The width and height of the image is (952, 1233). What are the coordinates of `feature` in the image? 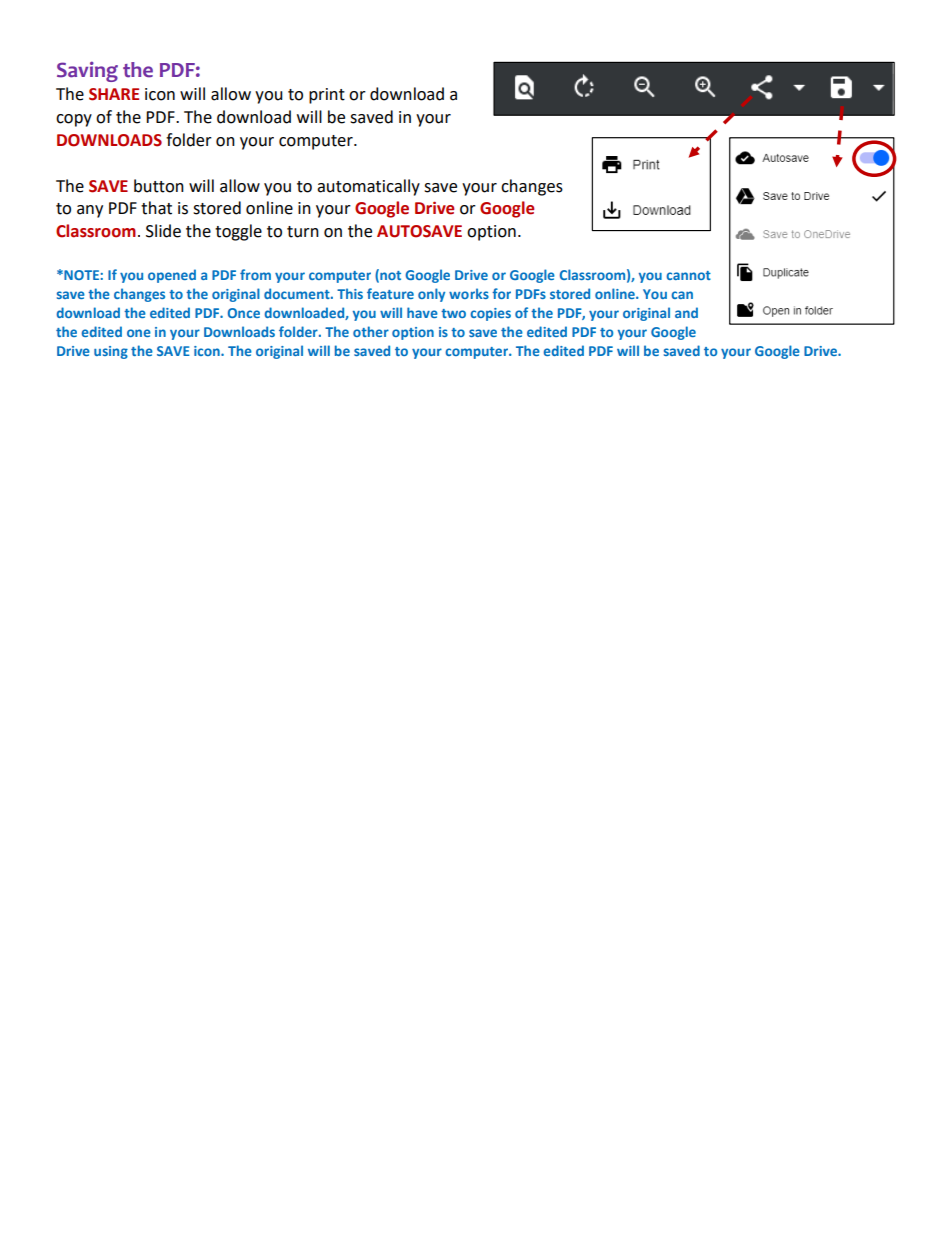 It's located at (390, 293).
